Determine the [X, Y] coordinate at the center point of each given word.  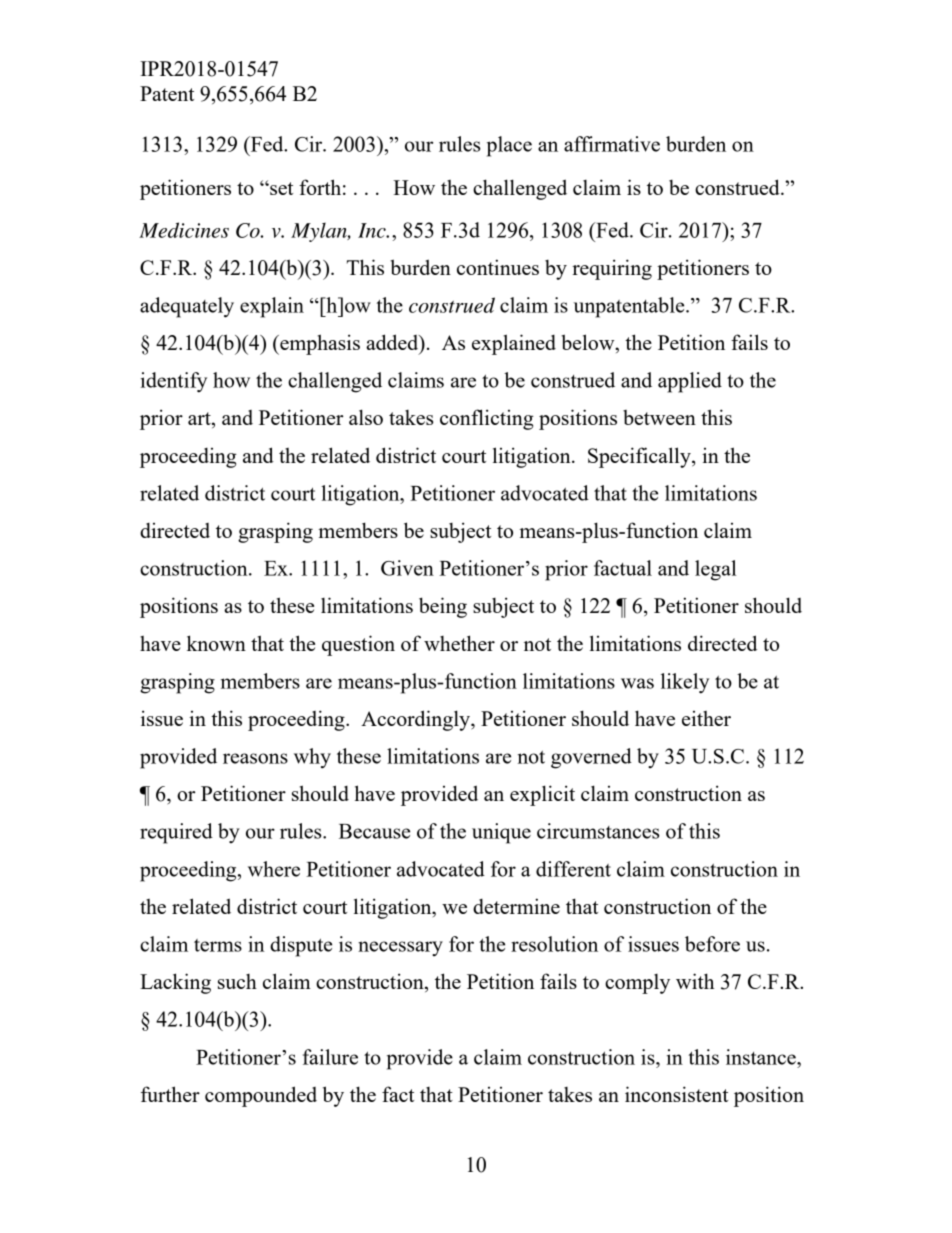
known [216, 643]
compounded [261, 1096]
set [280, 188]
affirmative [612, 144]
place [509, 146]
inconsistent [676, 1094]
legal [715, 570]
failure [330, 1057]
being [443, 607]
